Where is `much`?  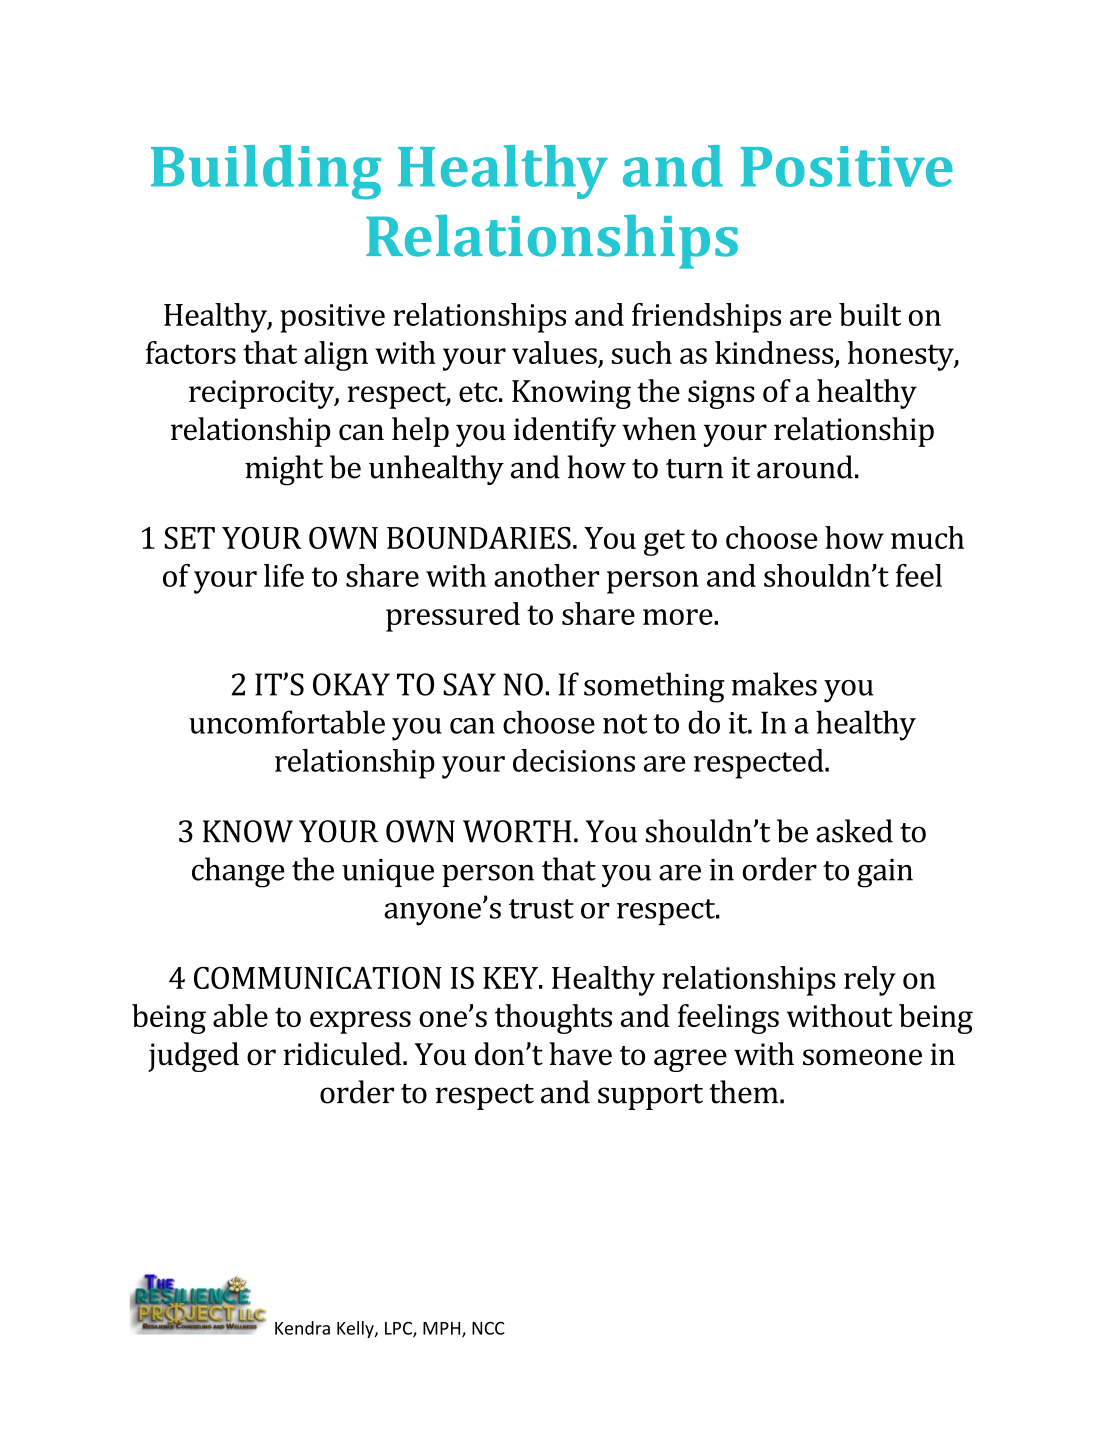 much is located at coordinates (927, 537).
